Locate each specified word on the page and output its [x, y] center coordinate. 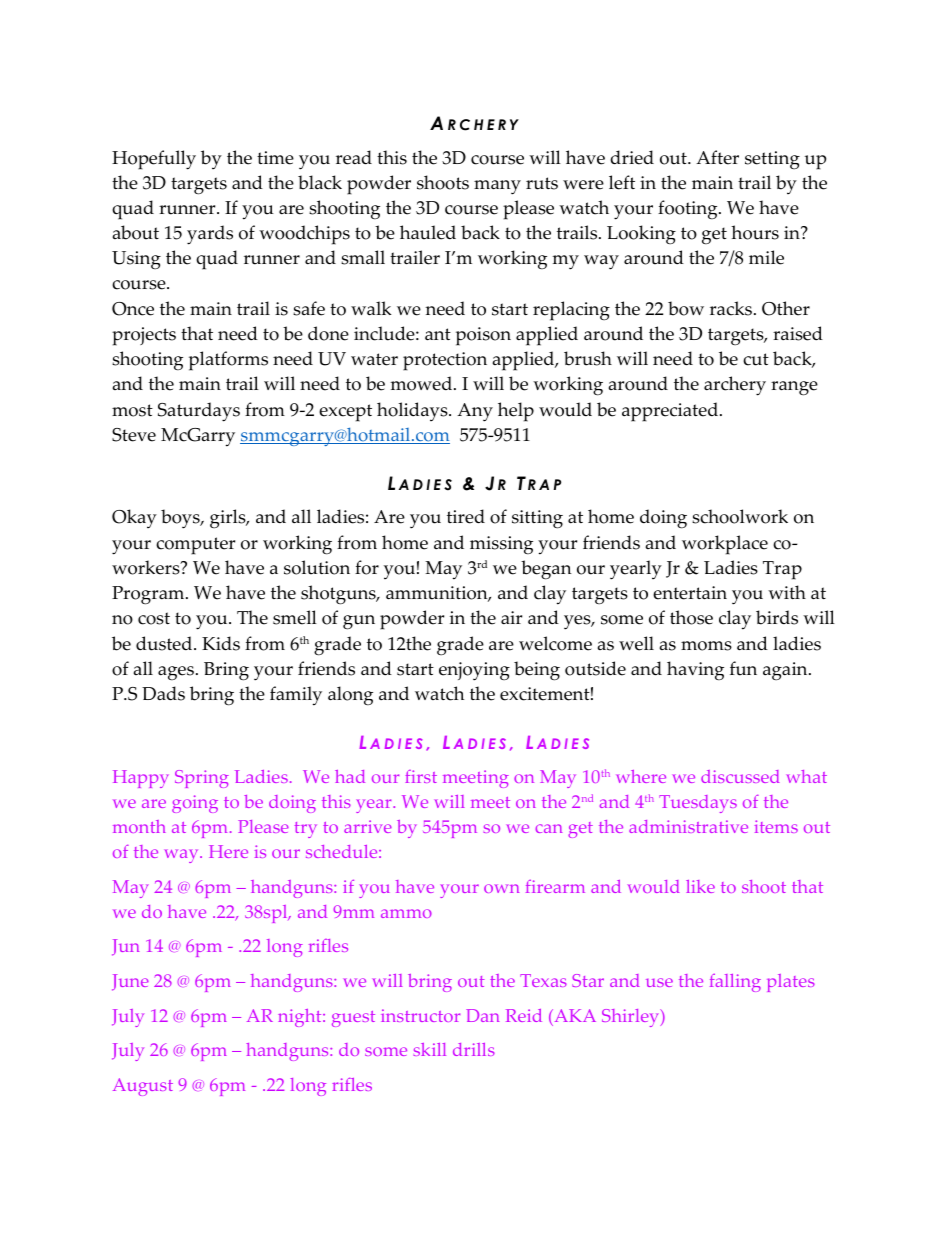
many [497, 187]
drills [474, 1049]
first [421, 776]
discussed [740, 776]
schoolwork [740, 516]
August [143, 1087]
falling [735, 983]
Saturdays [199, 412]
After [717, 157]
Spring [202, 779]
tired [466, 516]
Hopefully [154, 160]
